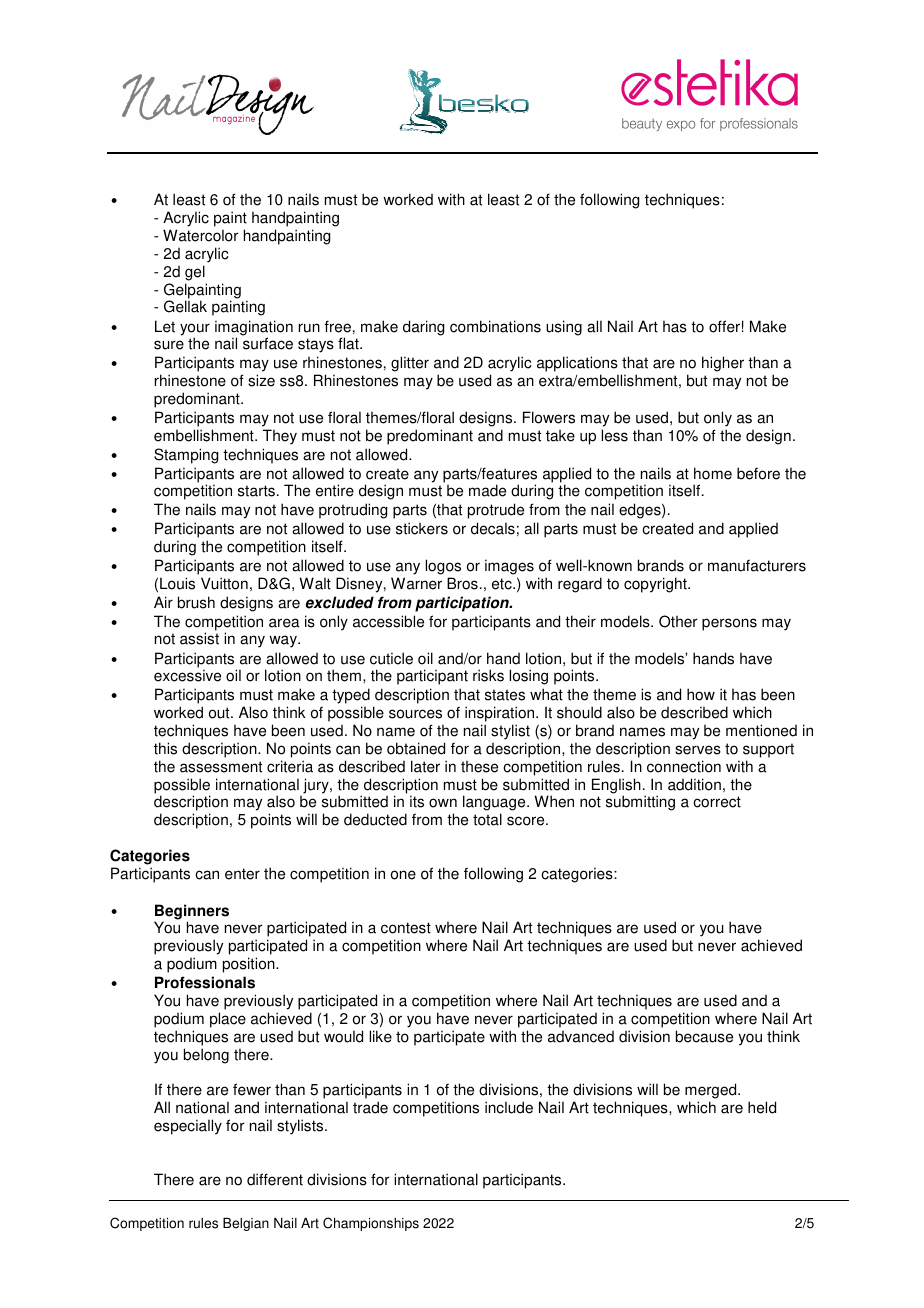 This screenshot has width=924, height=1308. What do you see at coordinates (723, 364) in the screenshot?
I see `higher` at bounding box center [723, 364].
